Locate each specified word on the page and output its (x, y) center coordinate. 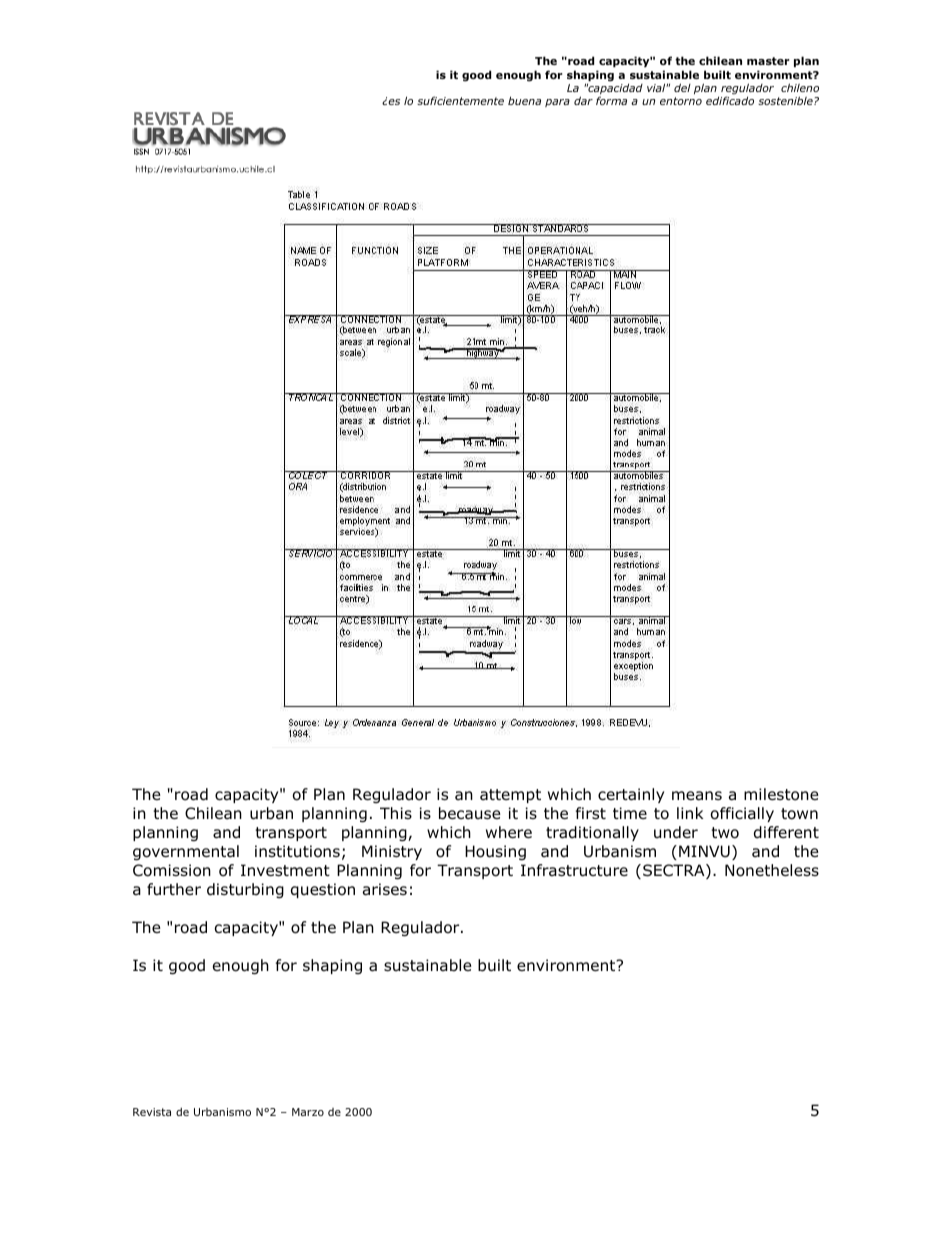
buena (524, 100)
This (396, 813)
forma (611, 100)
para (557, 103)
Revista (152, 1112)
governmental (186, 852)
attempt (510, 796)
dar (583, 100)
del (682, 87)
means (697, 796)
